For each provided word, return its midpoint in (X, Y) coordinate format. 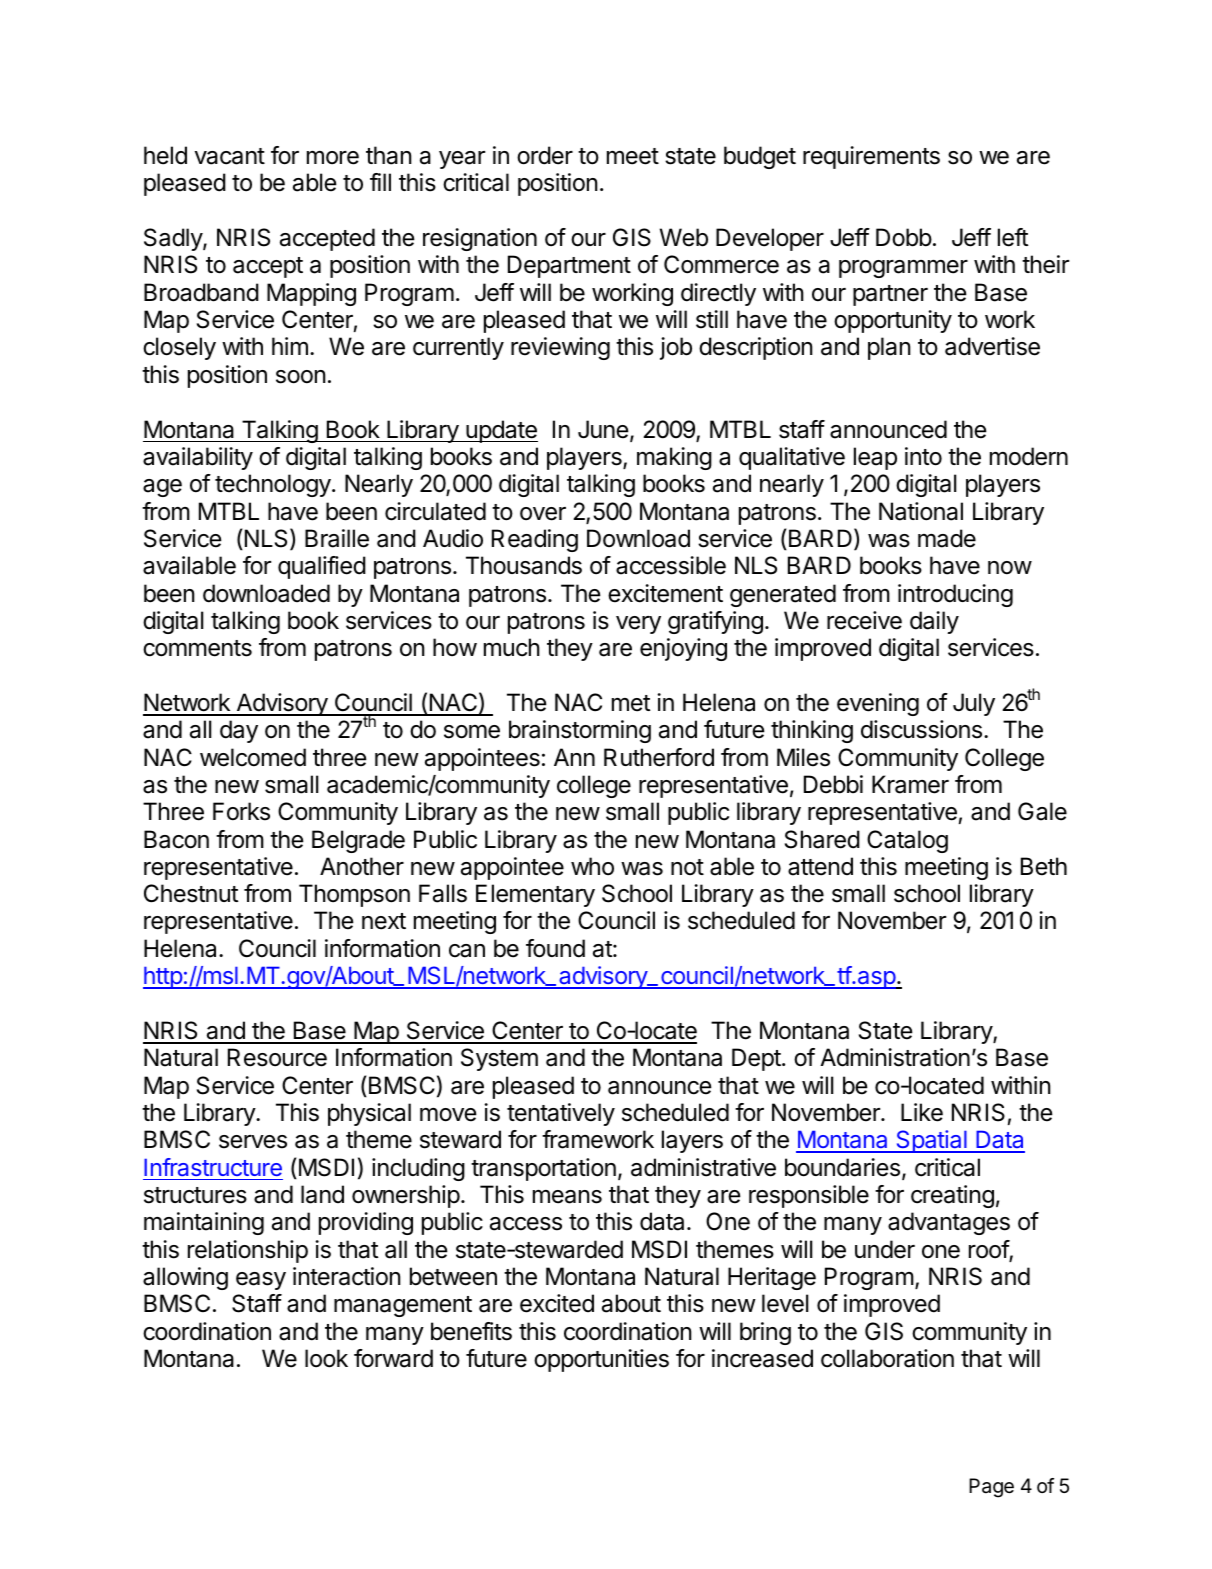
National (921, 511)
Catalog (907, 841)
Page (991, 1488)
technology (273, 485)
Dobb (904, 237)
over (543, 514)
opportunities (601, 1360)
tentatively (561, 1114)
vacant (230, 156)
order (545, 155)
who (592, 866)
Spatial (931, 1141)
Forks (241, 811)
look (326, 1358)
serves (253, 1142)
